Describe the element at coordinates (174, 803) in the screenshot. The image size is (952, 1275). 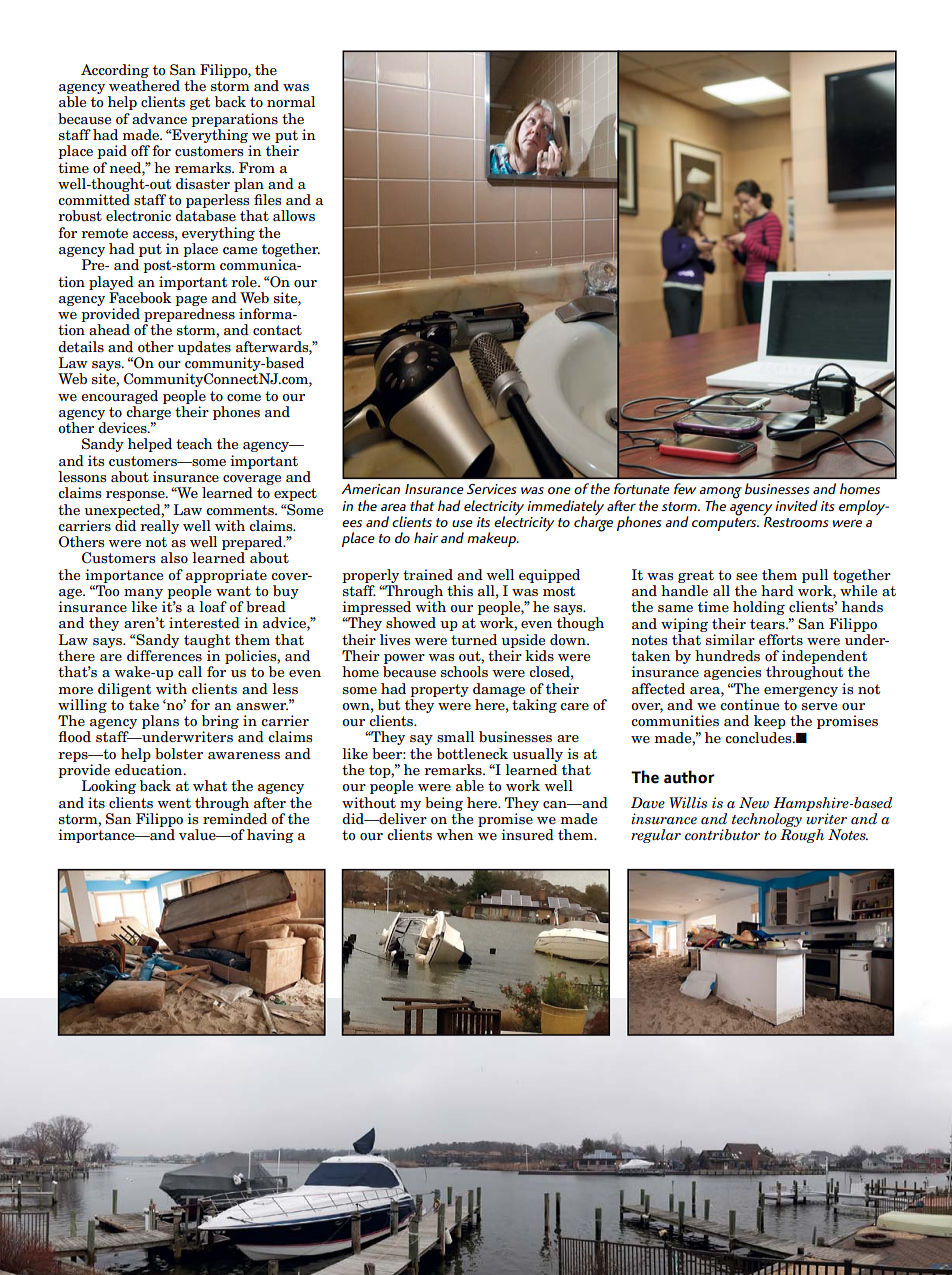
I see `went` at that location.
